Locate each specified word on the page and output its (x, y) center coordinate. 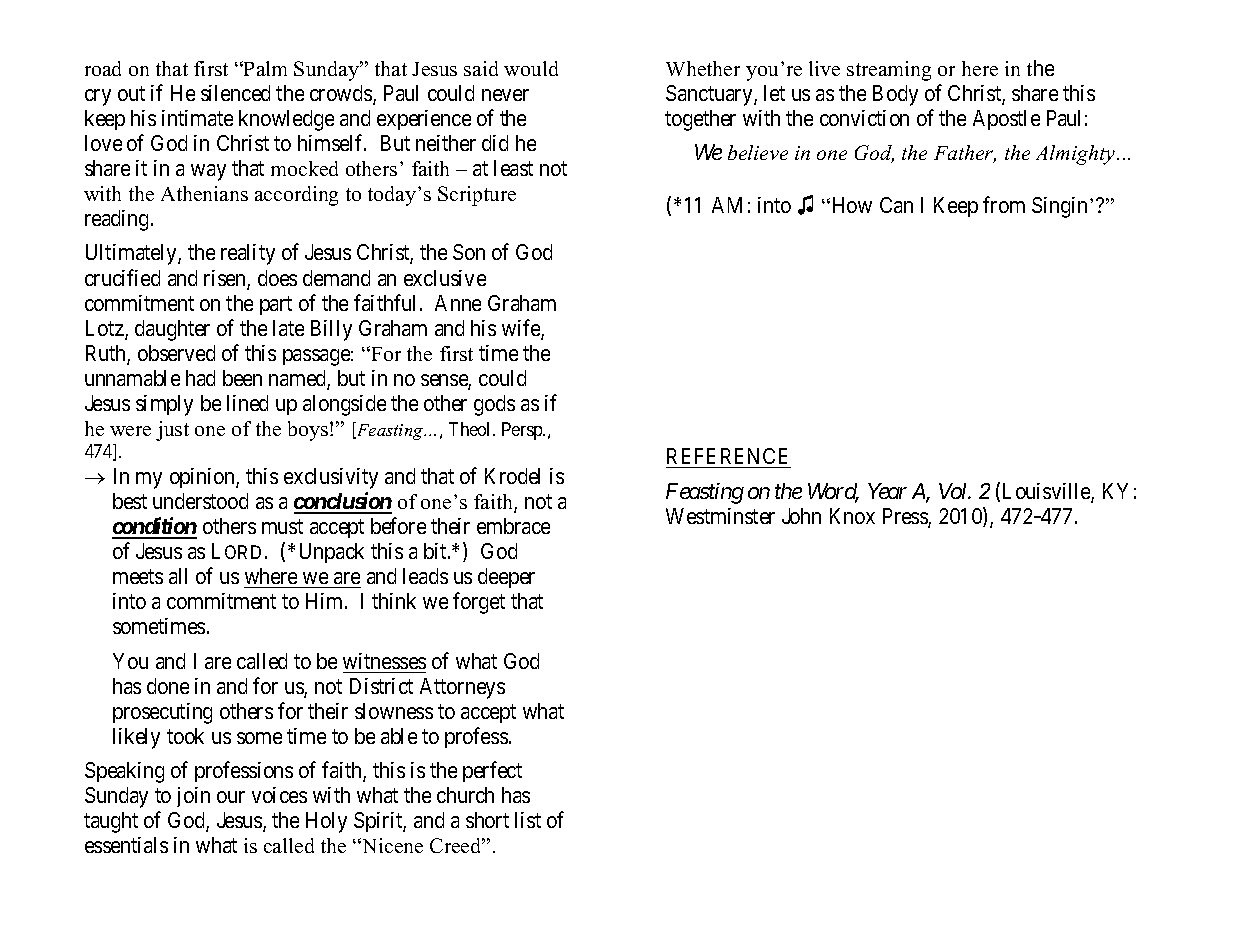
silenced (235, 93)
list (528, 820)
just (172, 431)
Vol (954, 491)
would (531, 68)
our (231, 797)
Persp (523, 431)
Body (895, 95)
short (487, 820)
